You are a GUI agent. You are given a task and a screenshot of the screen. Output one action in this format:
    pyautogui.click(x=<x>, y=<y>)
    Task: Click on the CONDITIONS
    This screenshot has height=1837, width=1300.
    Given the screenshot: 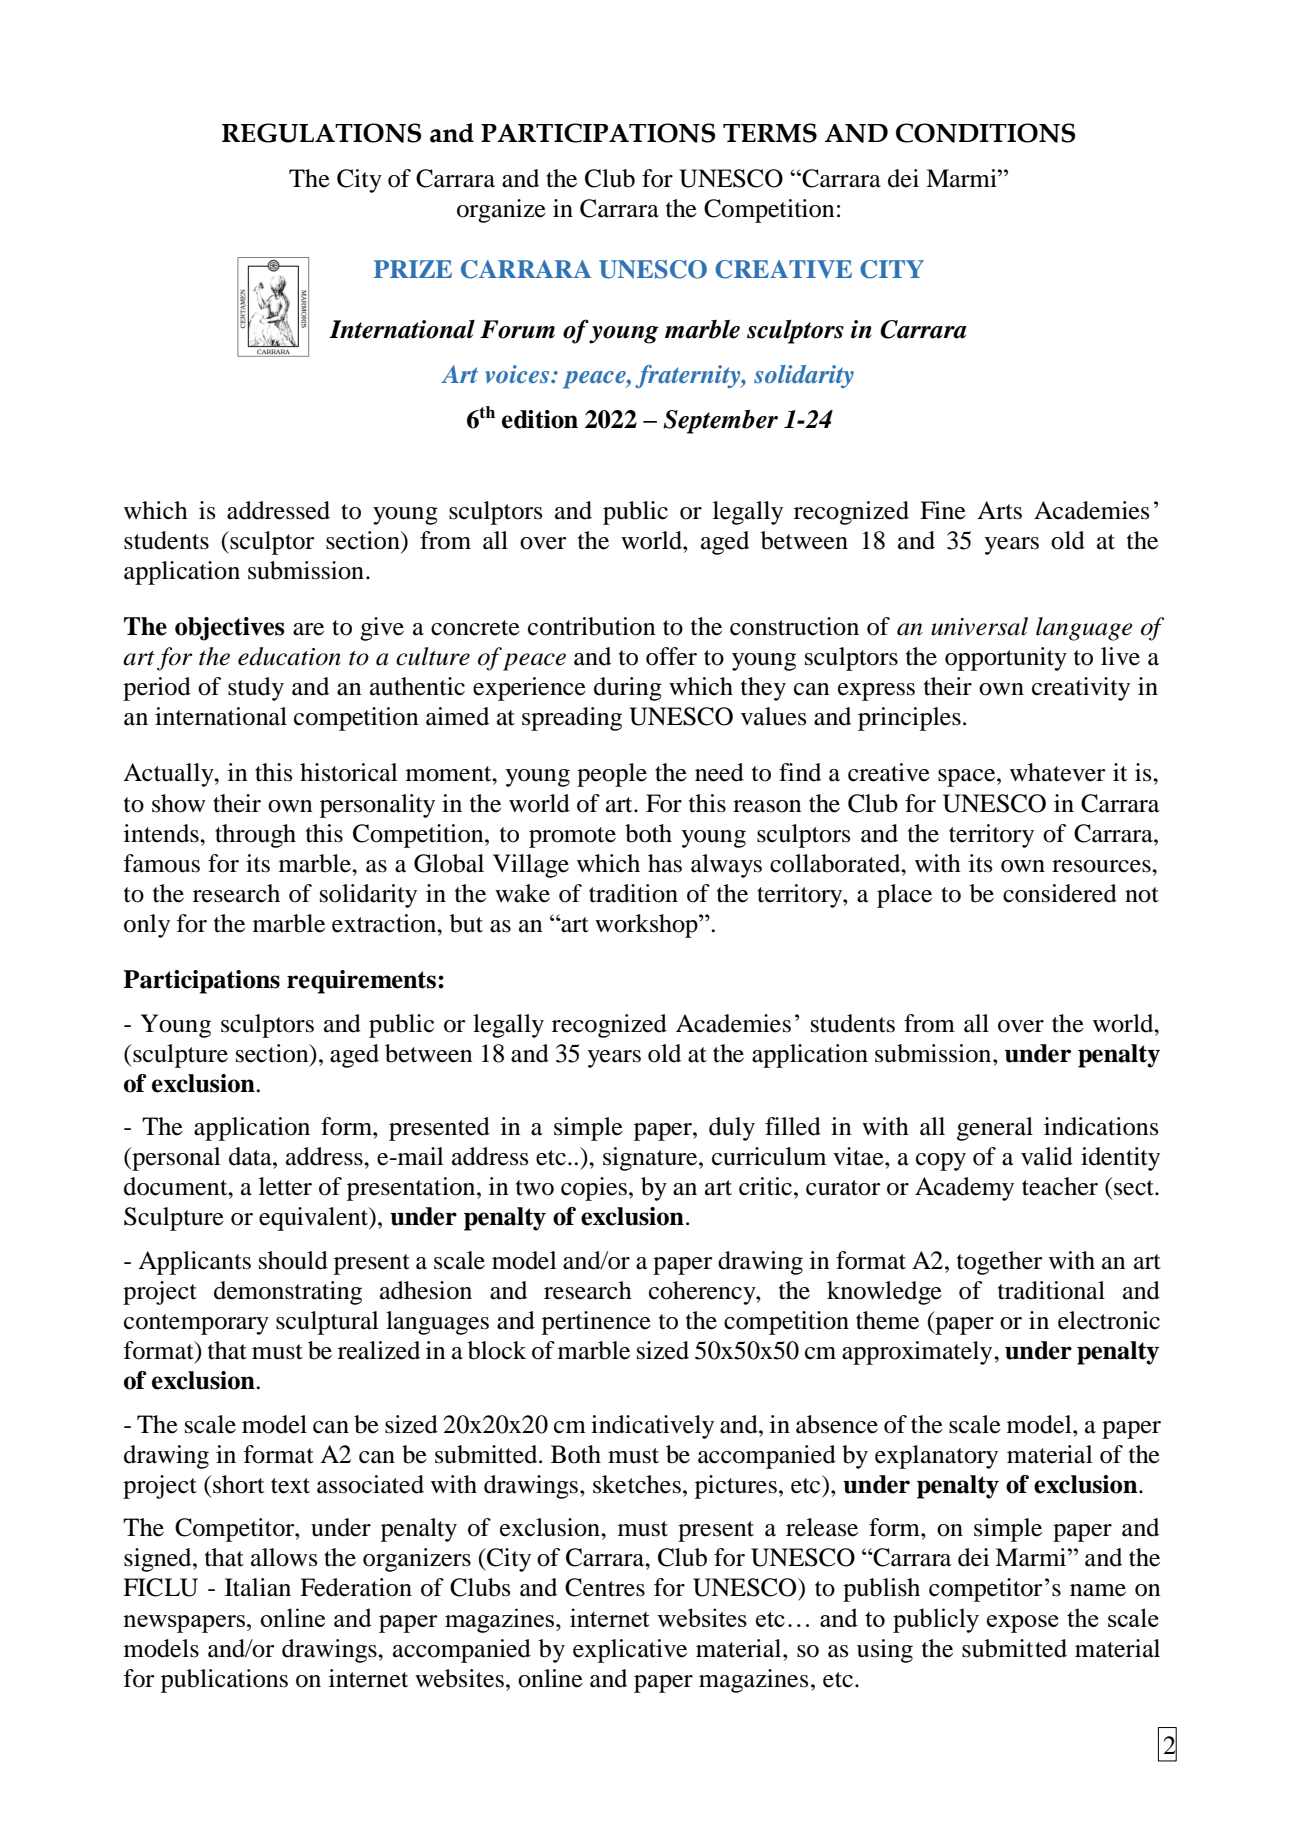 What is the action you would take?
    pyautogui.click(x=985, y=133)
